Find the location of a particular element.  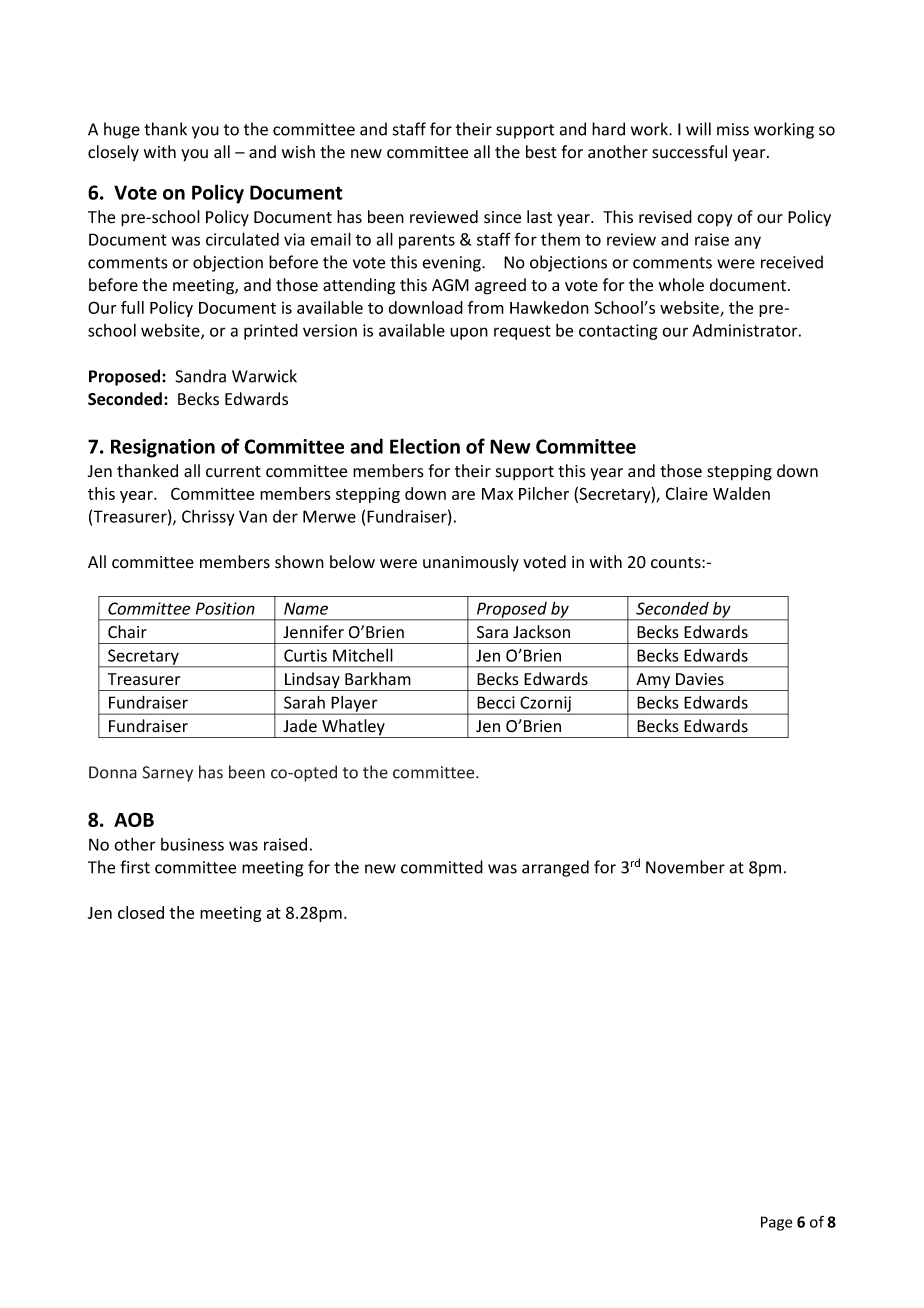

closed is located at coordinates (141, 912).
